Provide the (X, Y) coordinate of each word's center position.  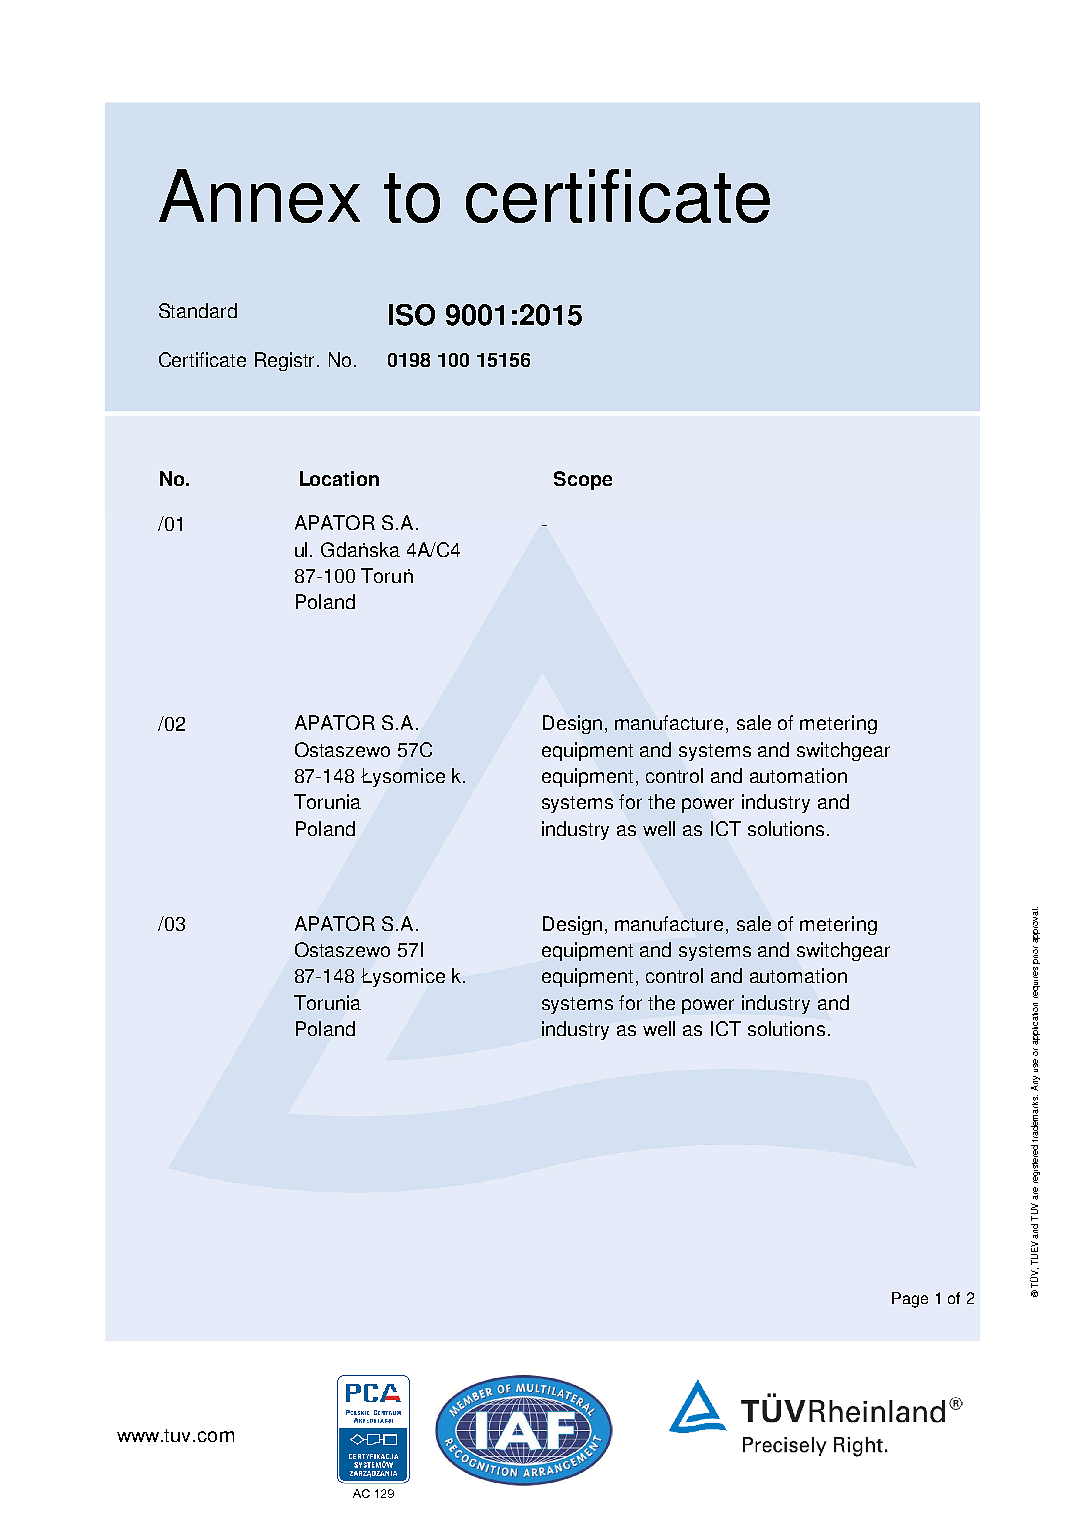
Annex (259, 196)
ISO (412, 315)
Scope (583, 480)
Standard (198, 310)
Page (910, 1300)
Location (339, 478)
